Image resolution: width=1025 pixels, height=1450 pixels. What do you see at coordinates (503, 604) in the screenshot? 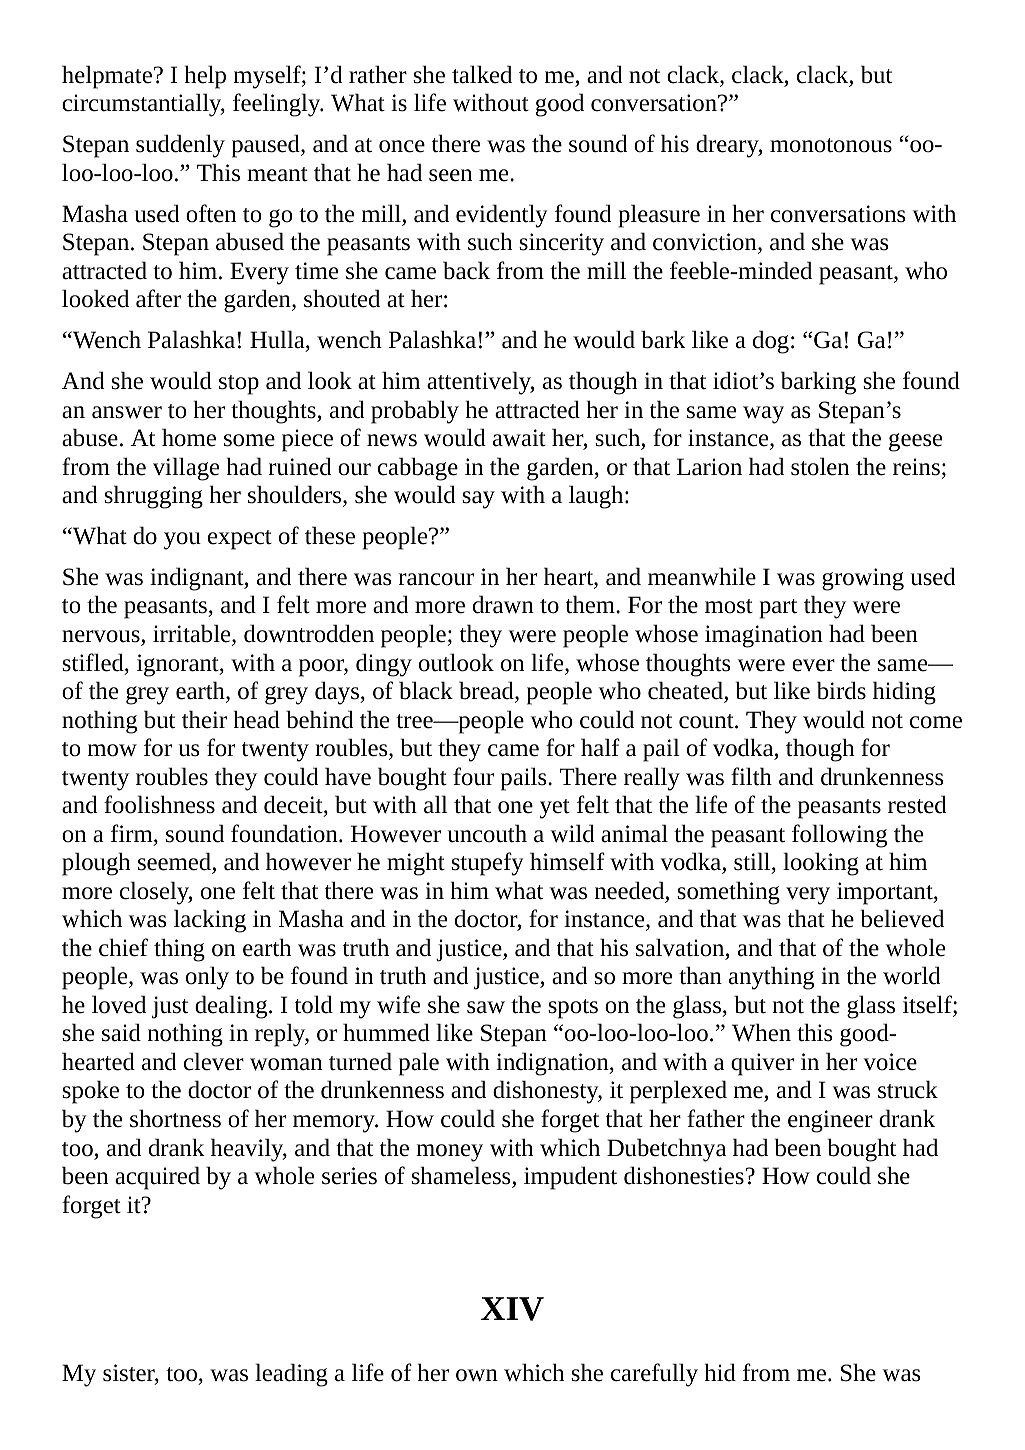
I see `drawn` at bounding box center [503, 604].
